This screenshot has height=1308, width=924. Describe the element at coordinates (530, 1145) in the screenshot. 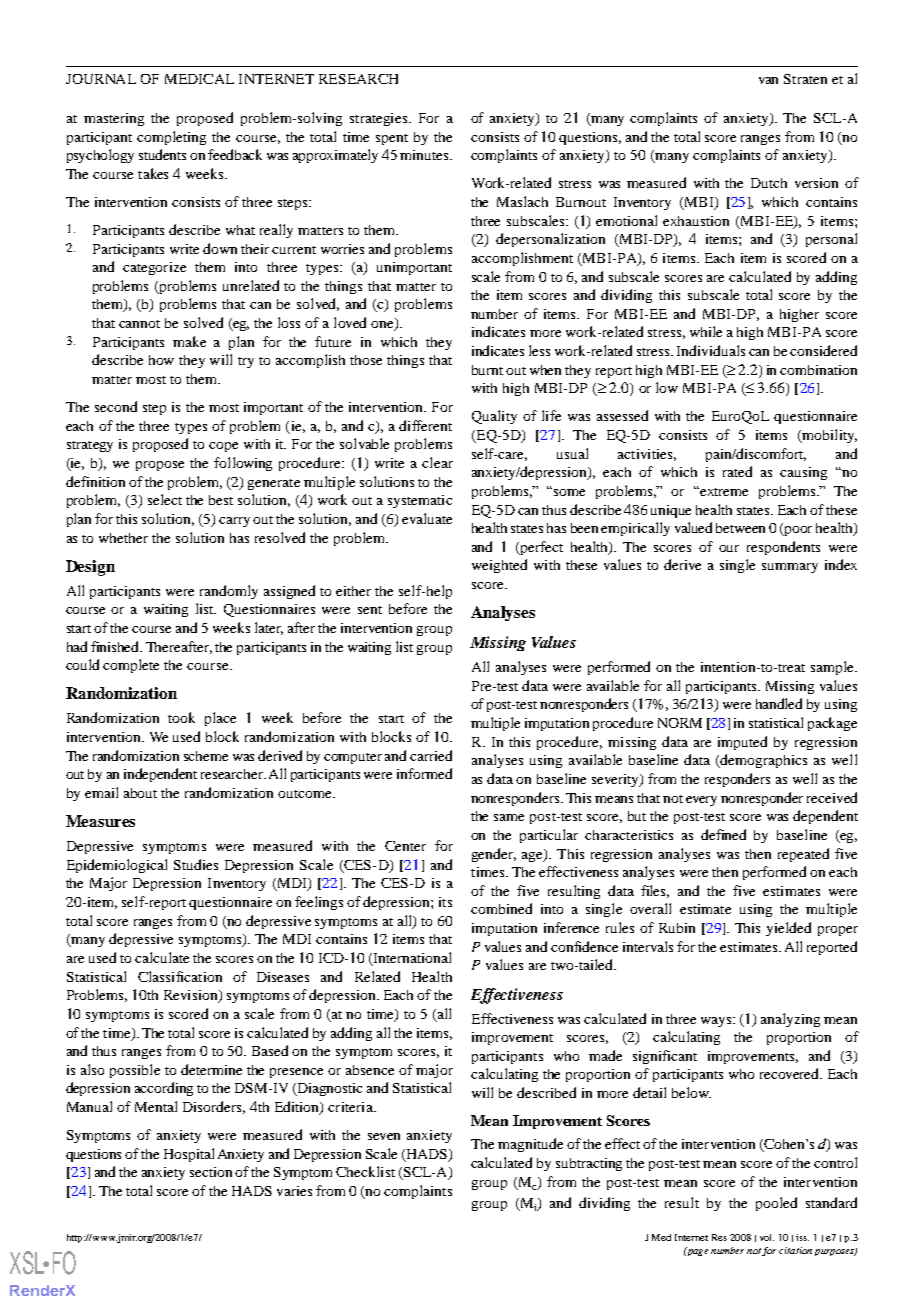

I see `magnitude` at that location.
